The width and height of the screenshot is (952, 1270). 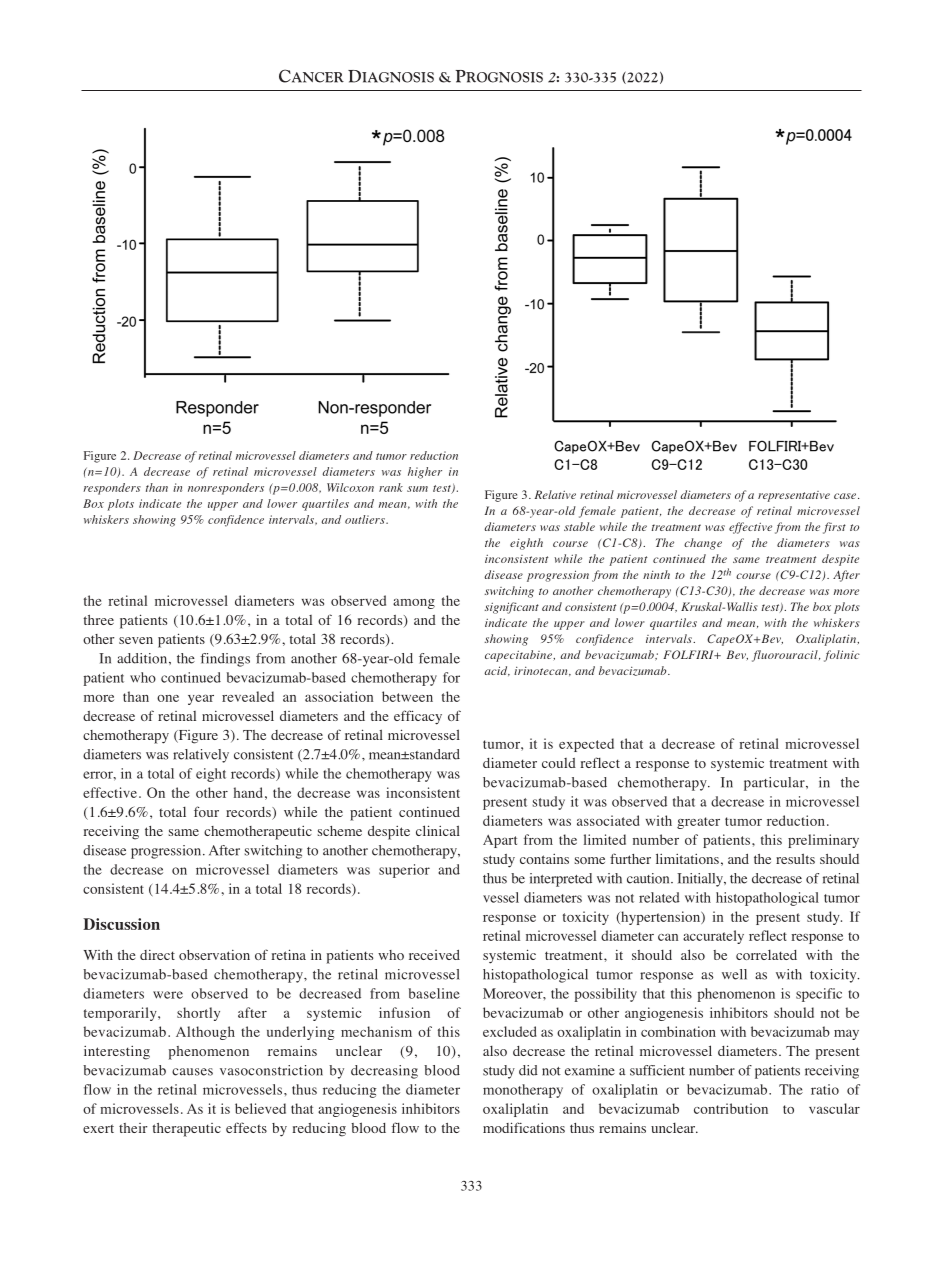 What do you see at coordinates (497, 671) in the screenshot?
I see `acid` at bounding box center [497, 671].
